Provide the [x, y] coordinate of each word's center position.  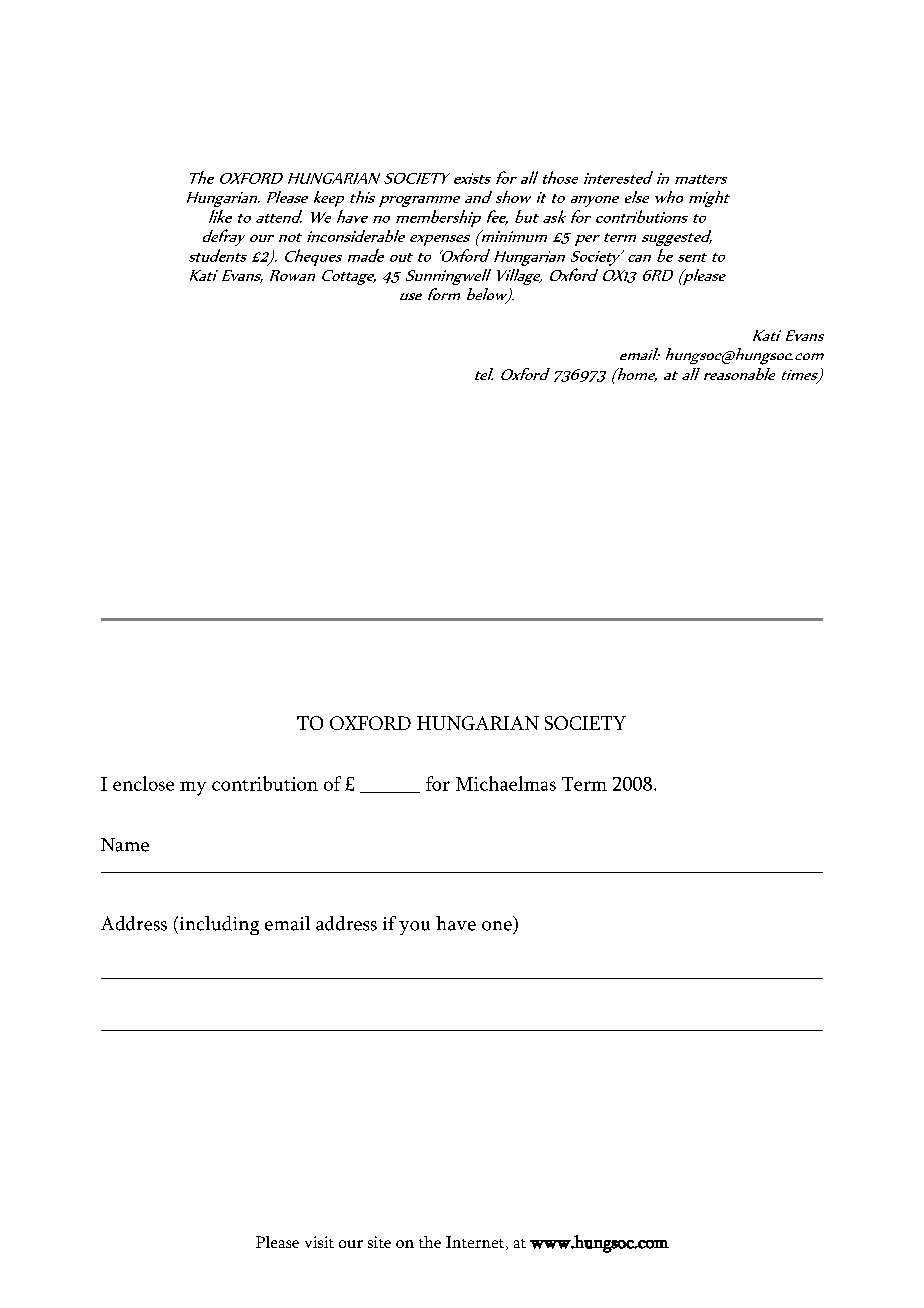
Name [125, 845]
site [379, 1242]
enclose [143, 783]
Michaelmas [506, 783]
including [218, 925]
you [414, 928]
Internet [476, 1243]
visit [319, 1242]
